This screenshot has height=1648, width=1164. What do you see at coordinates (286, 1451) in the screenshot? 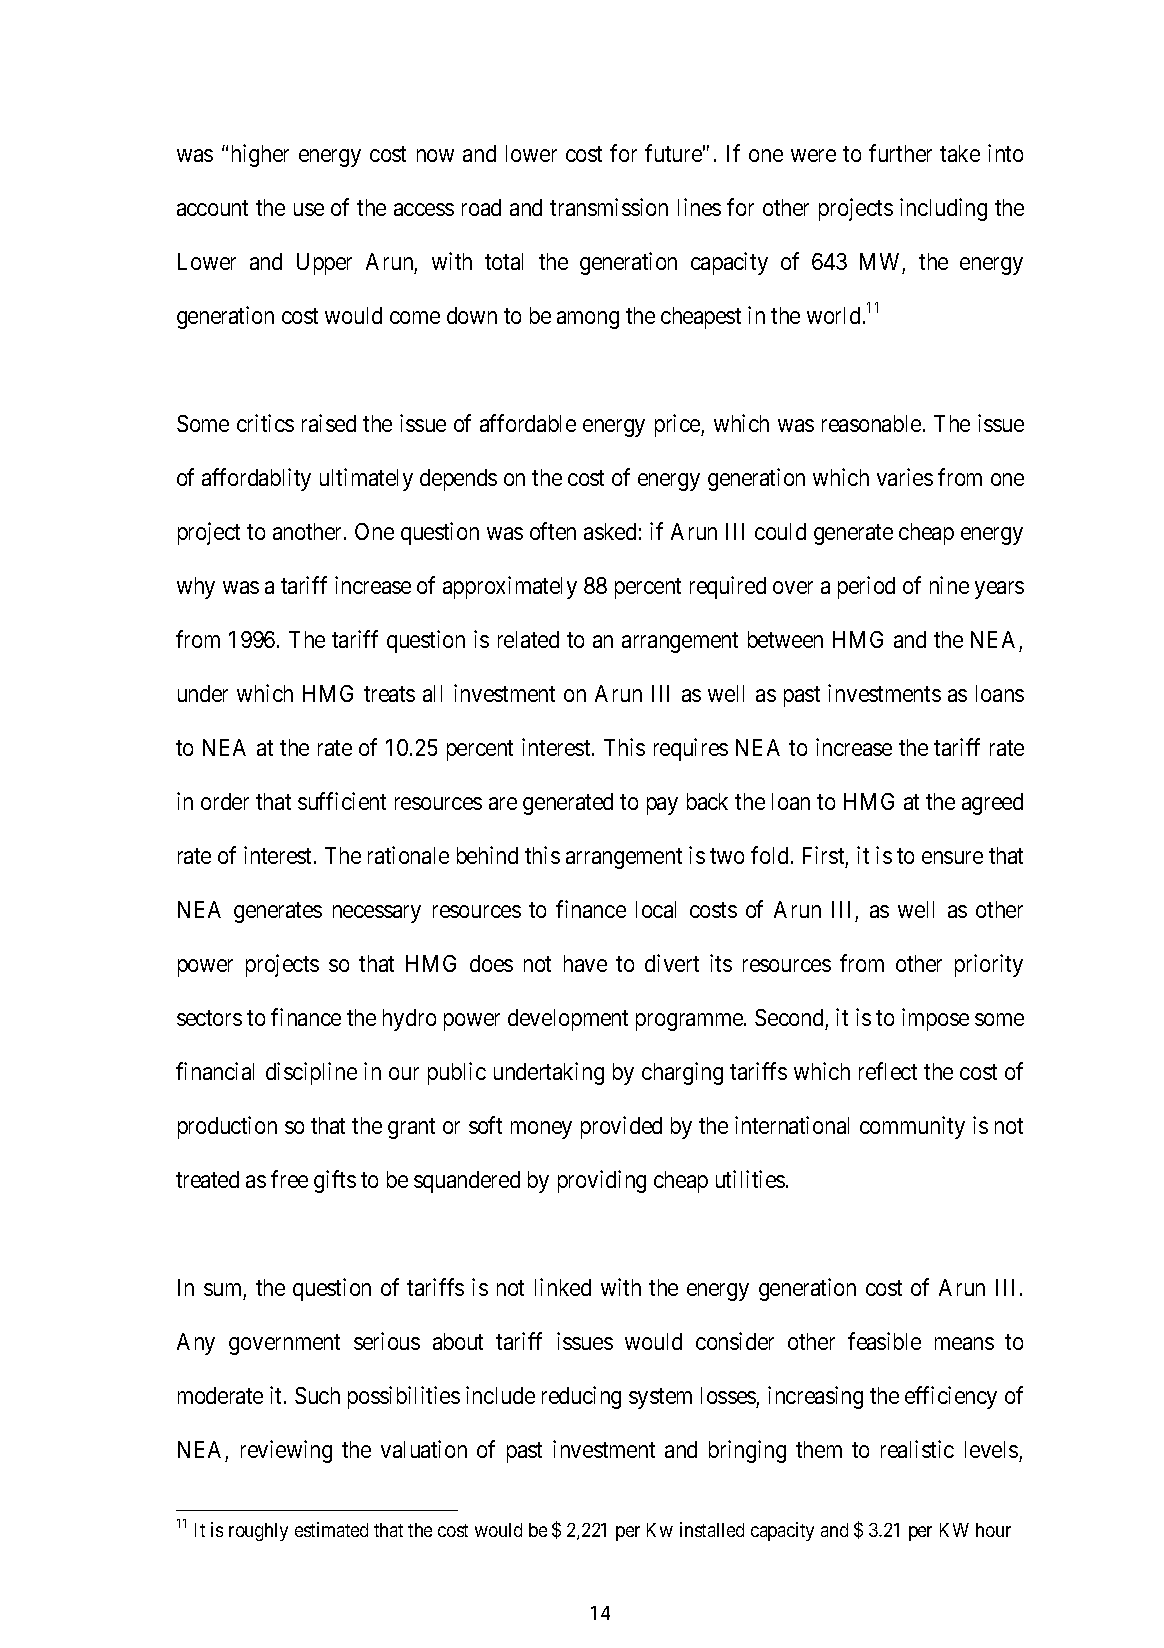
I see `reviewing` at bounding box center [286, 1451].
